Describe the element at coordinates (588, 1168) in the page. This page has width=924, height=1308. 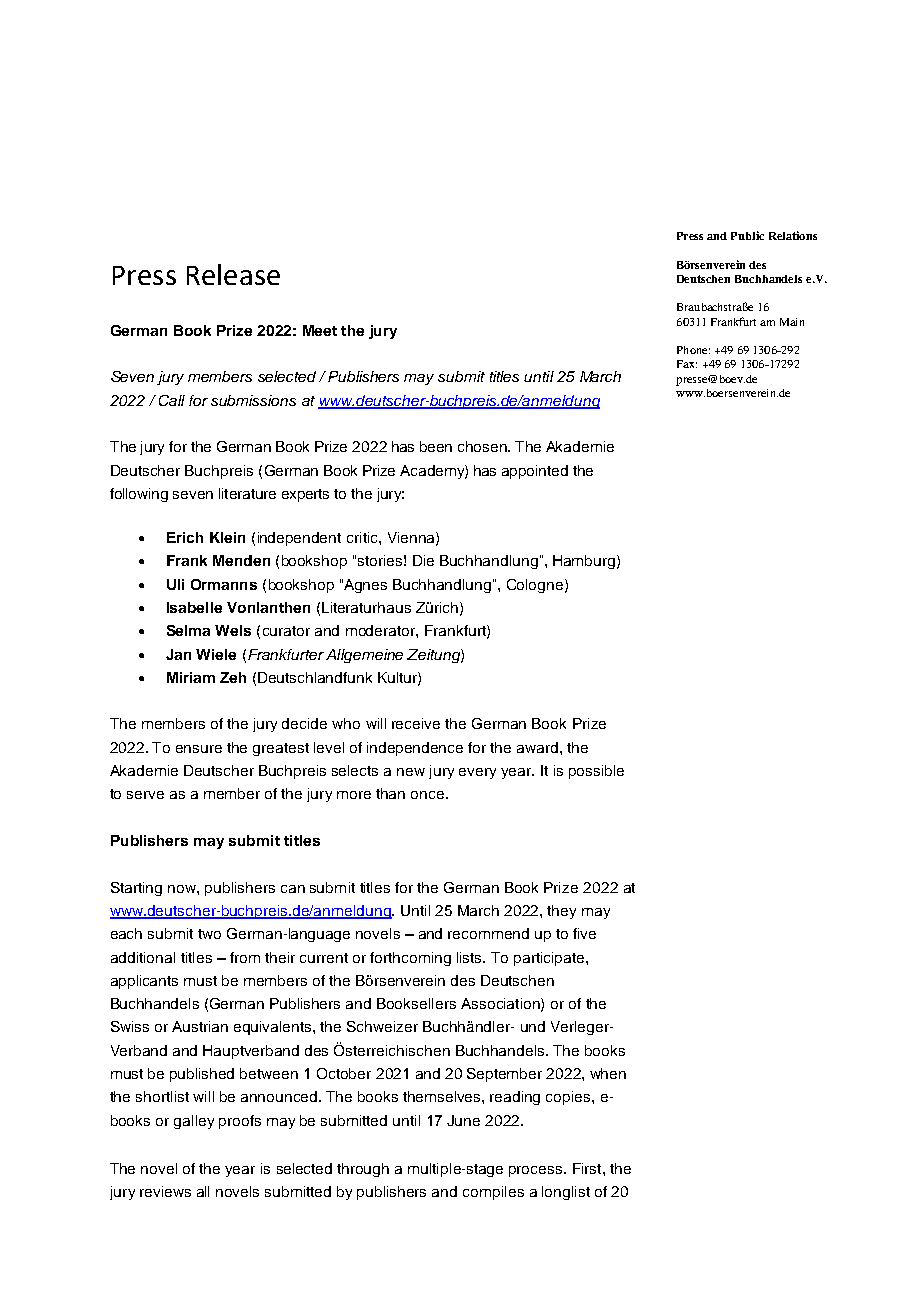
I see `First` at that location.
